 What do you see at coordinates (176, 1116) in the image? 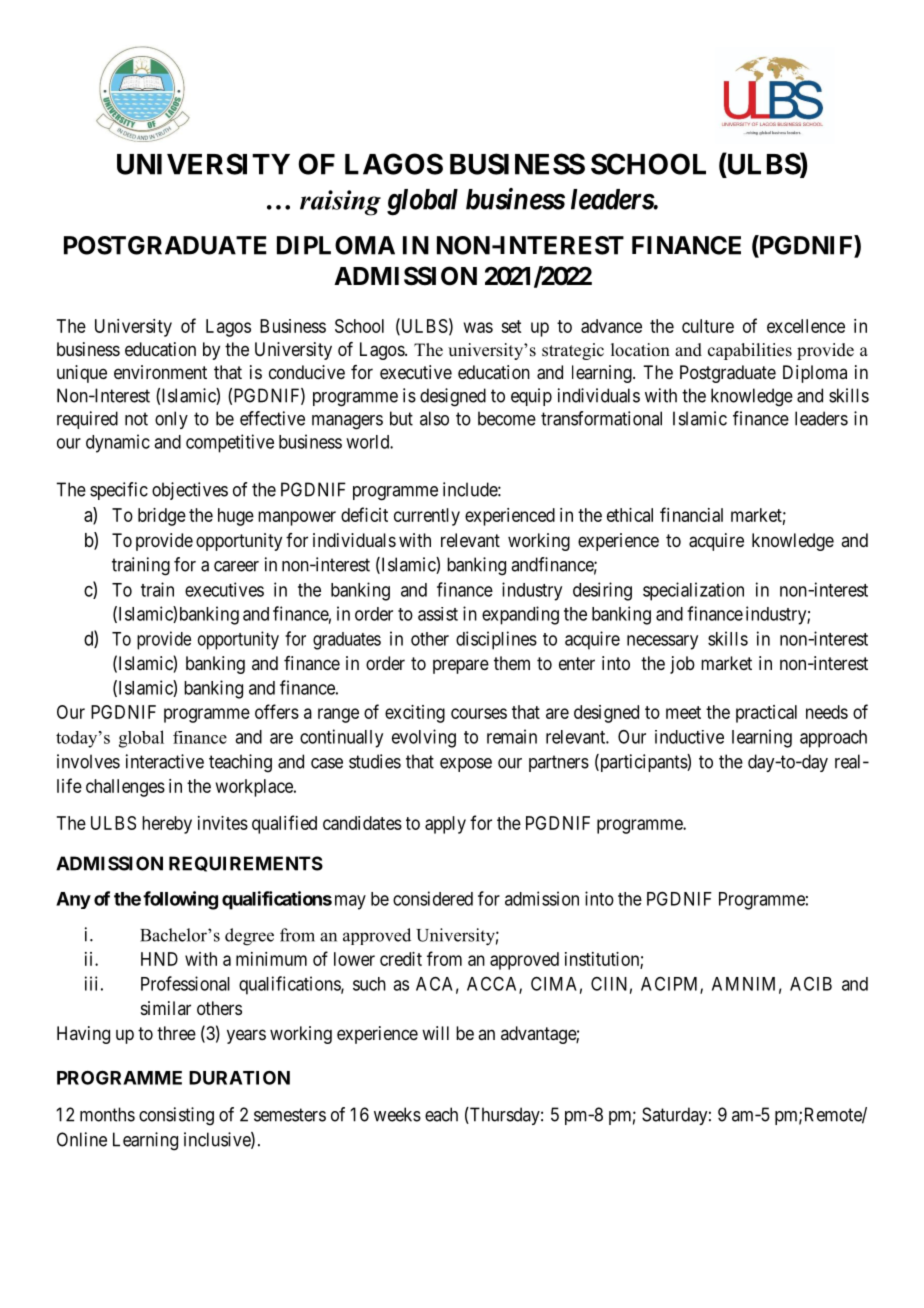
I see `consisting` at bounding box center [176, 1116].
